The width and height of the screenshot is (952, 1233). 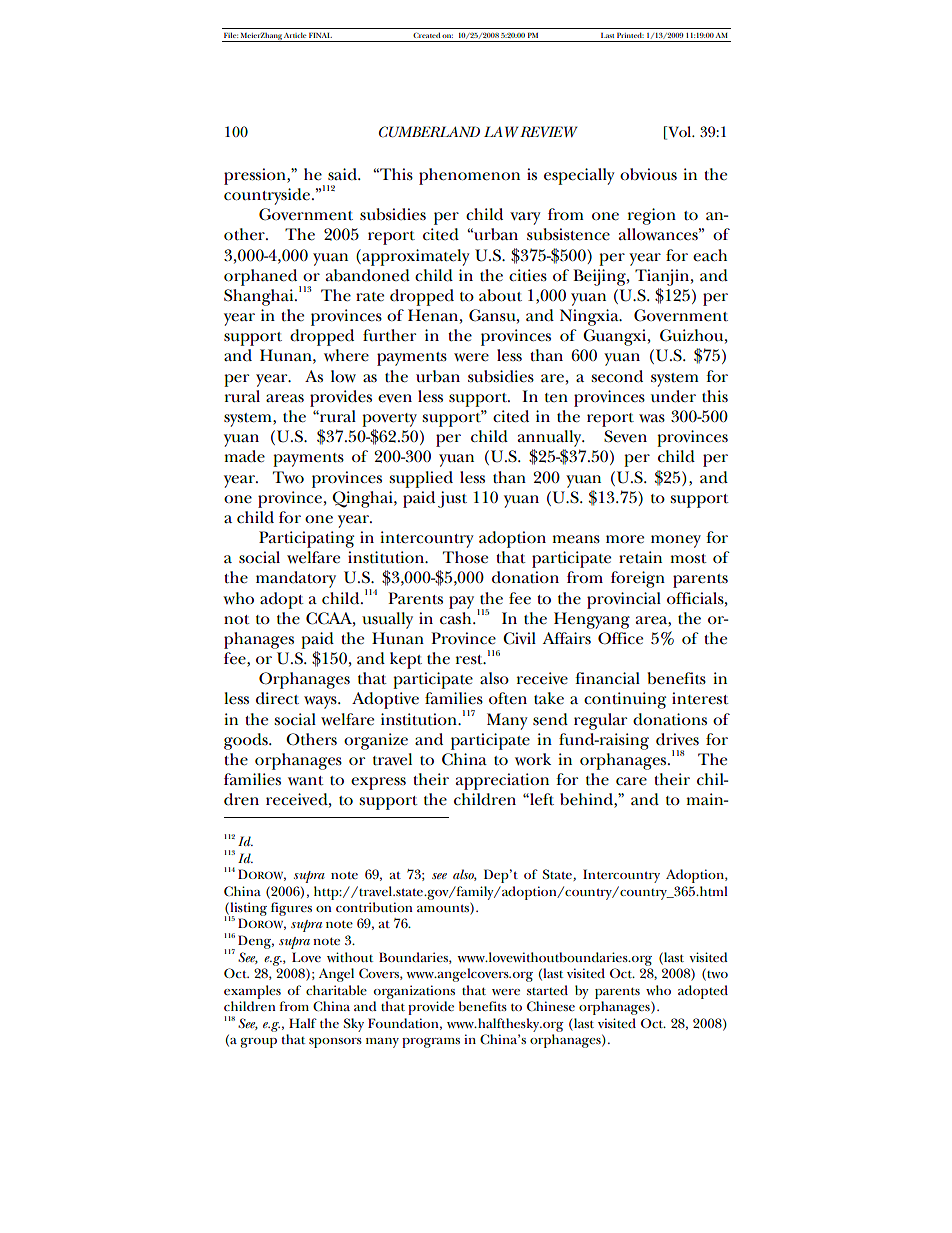 What do you see at coordinates (336, 990) in the screenshot?
I see `charitable` at bounding box center [336, 990].
